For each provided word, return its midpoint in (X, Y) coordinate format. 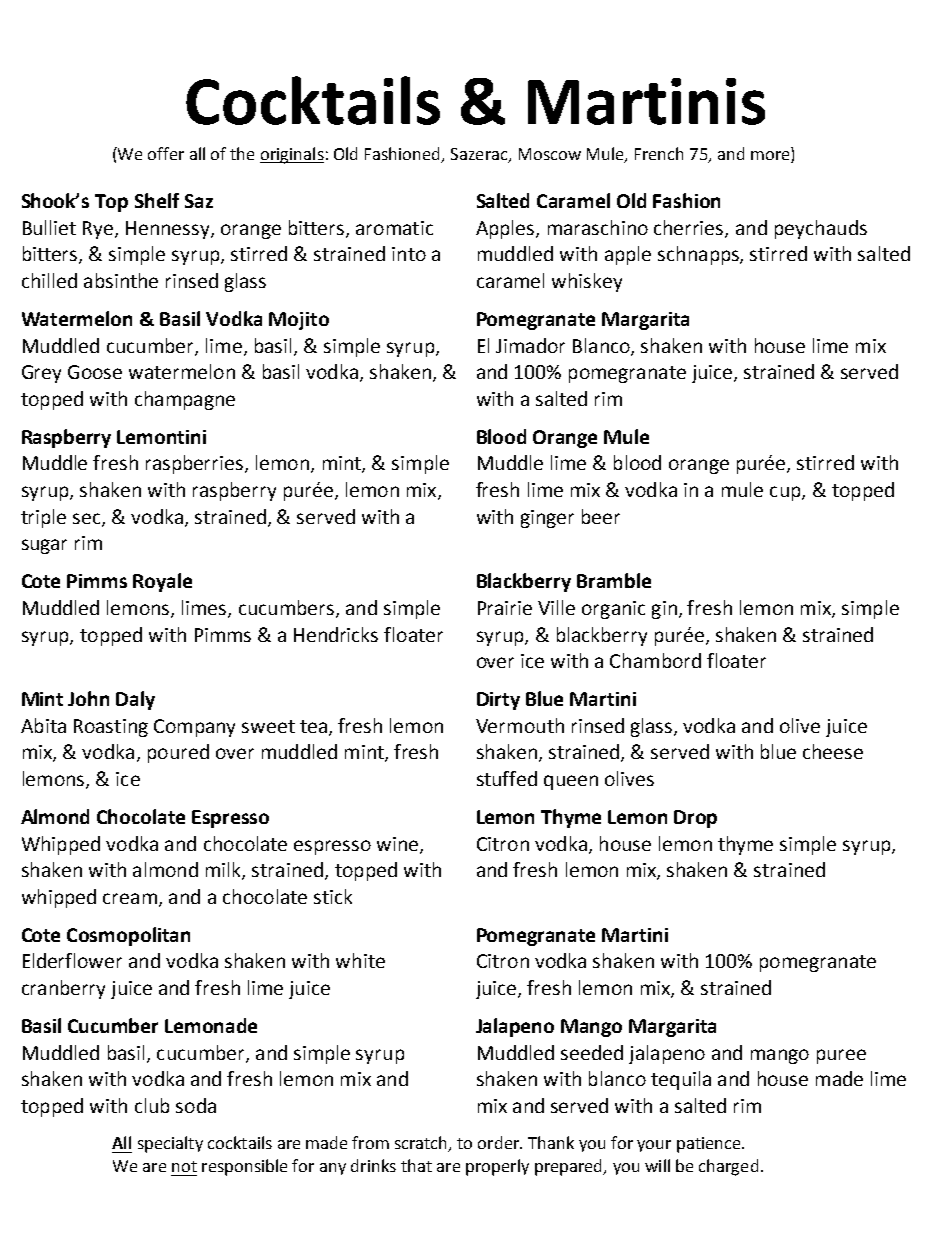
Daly (135, 700)
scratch (422, 1144)
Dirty (498, 701)
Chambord (655, 660)
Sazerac (480, 155)
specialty (170, 1144)
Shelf (157, 200)
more (770, 155)
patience (710, 1145)
